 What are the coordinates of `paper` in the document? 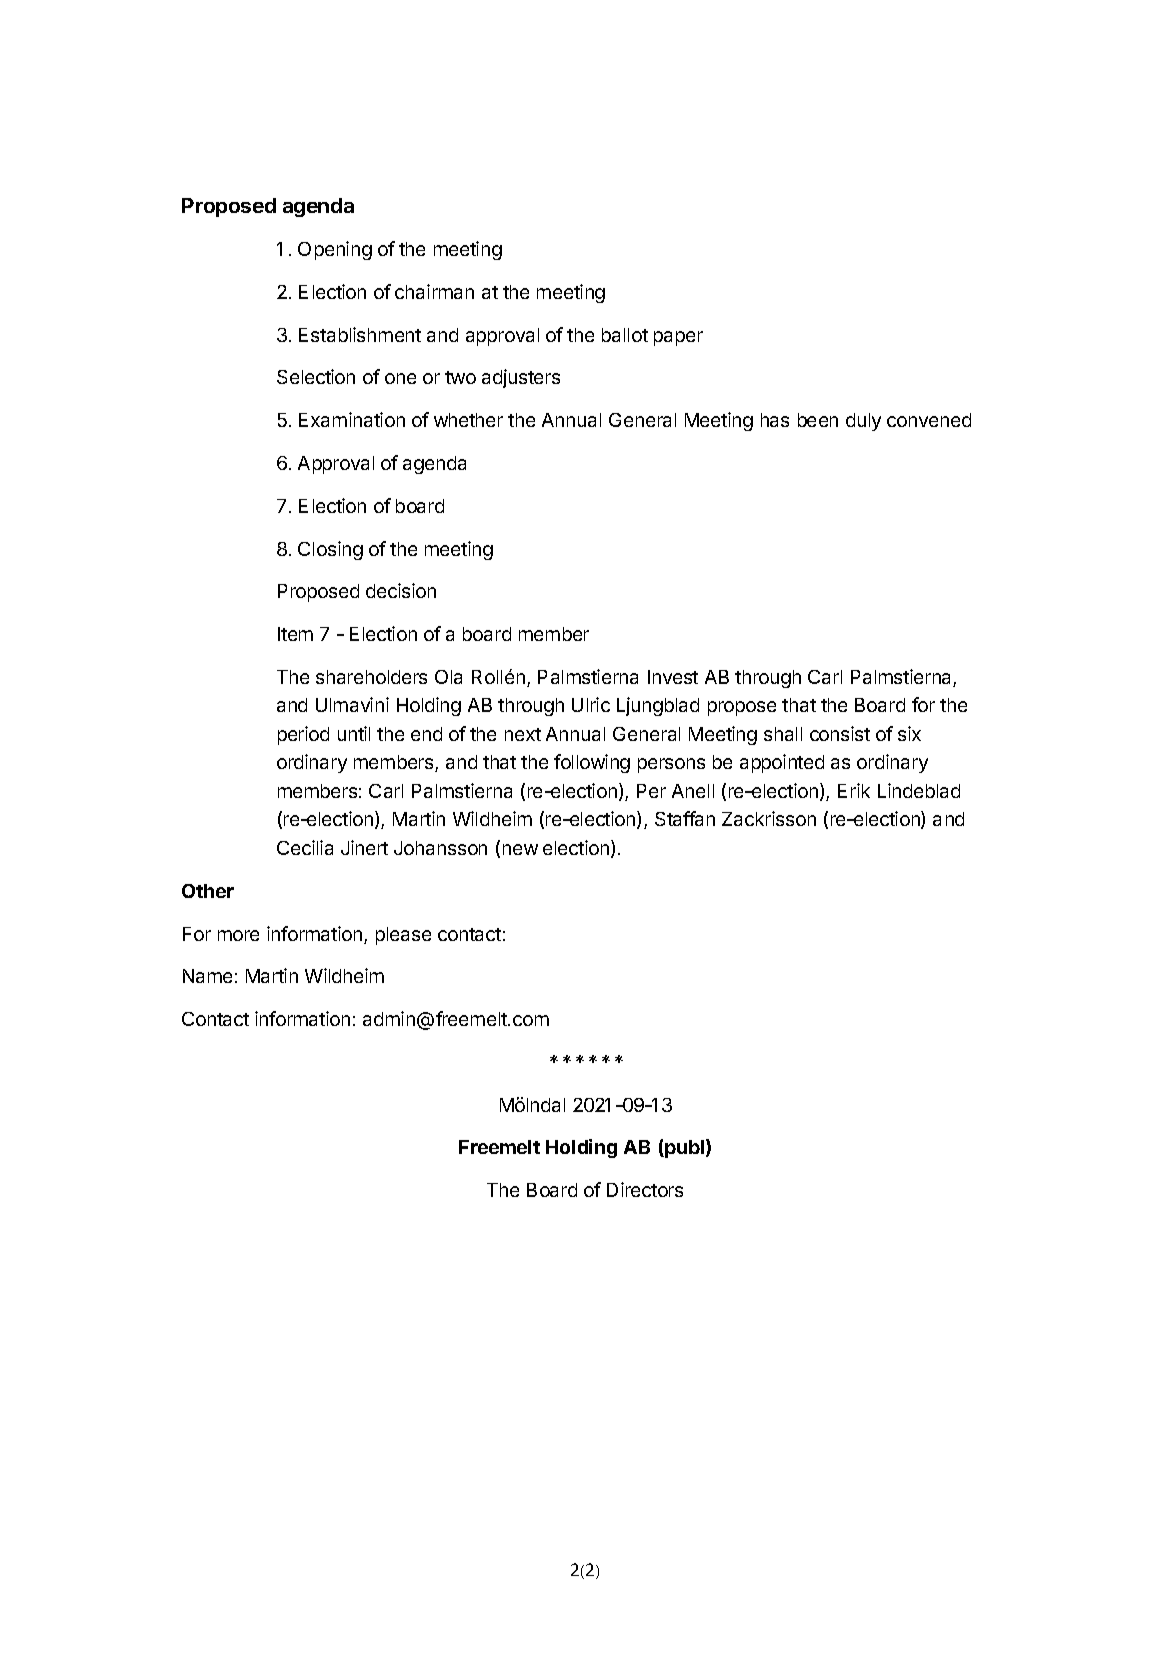 It's located at (678, 338).
